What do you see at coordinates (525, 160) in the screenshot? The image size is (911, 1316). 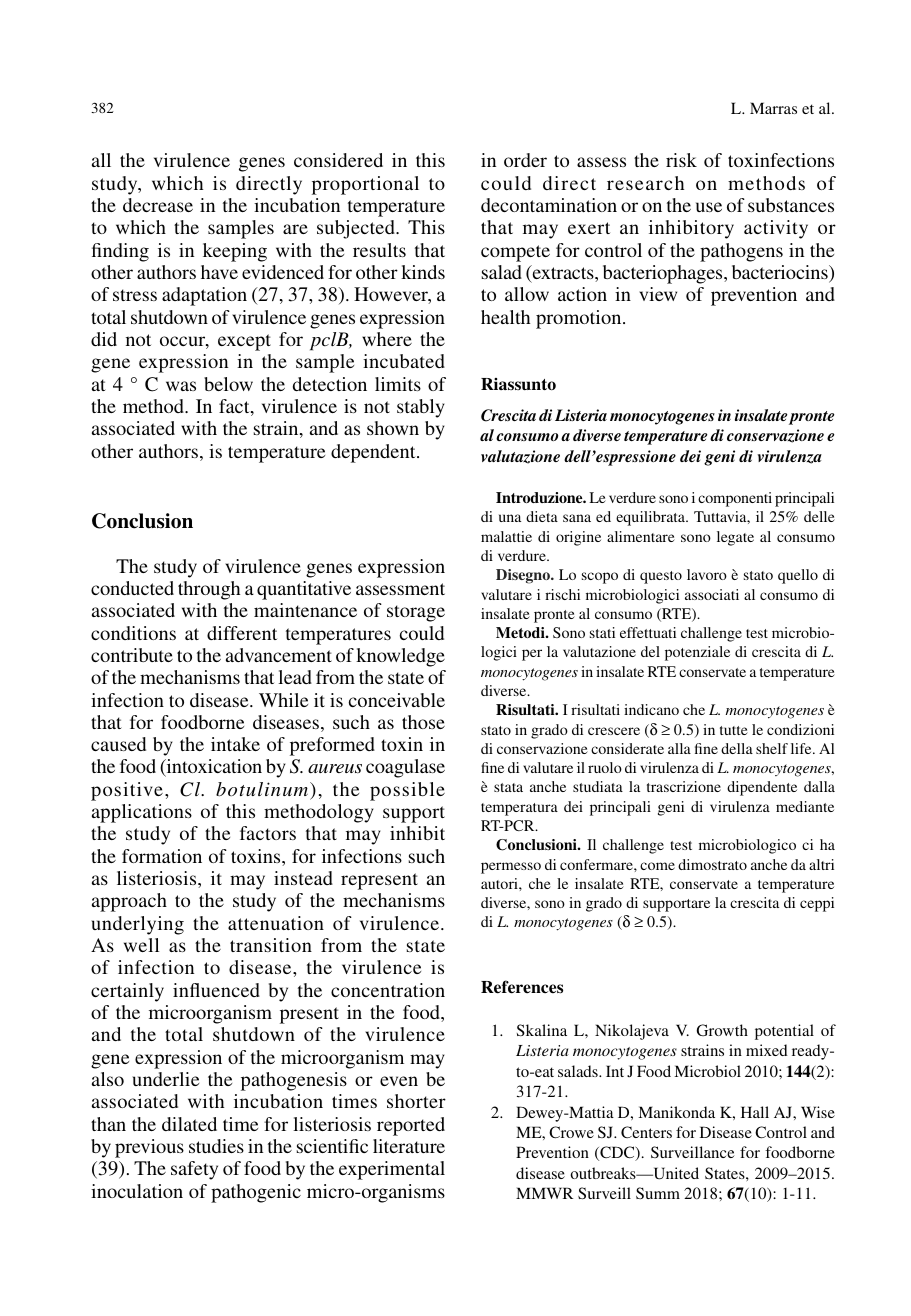 I see `order` at bounding box center [525, 160].
